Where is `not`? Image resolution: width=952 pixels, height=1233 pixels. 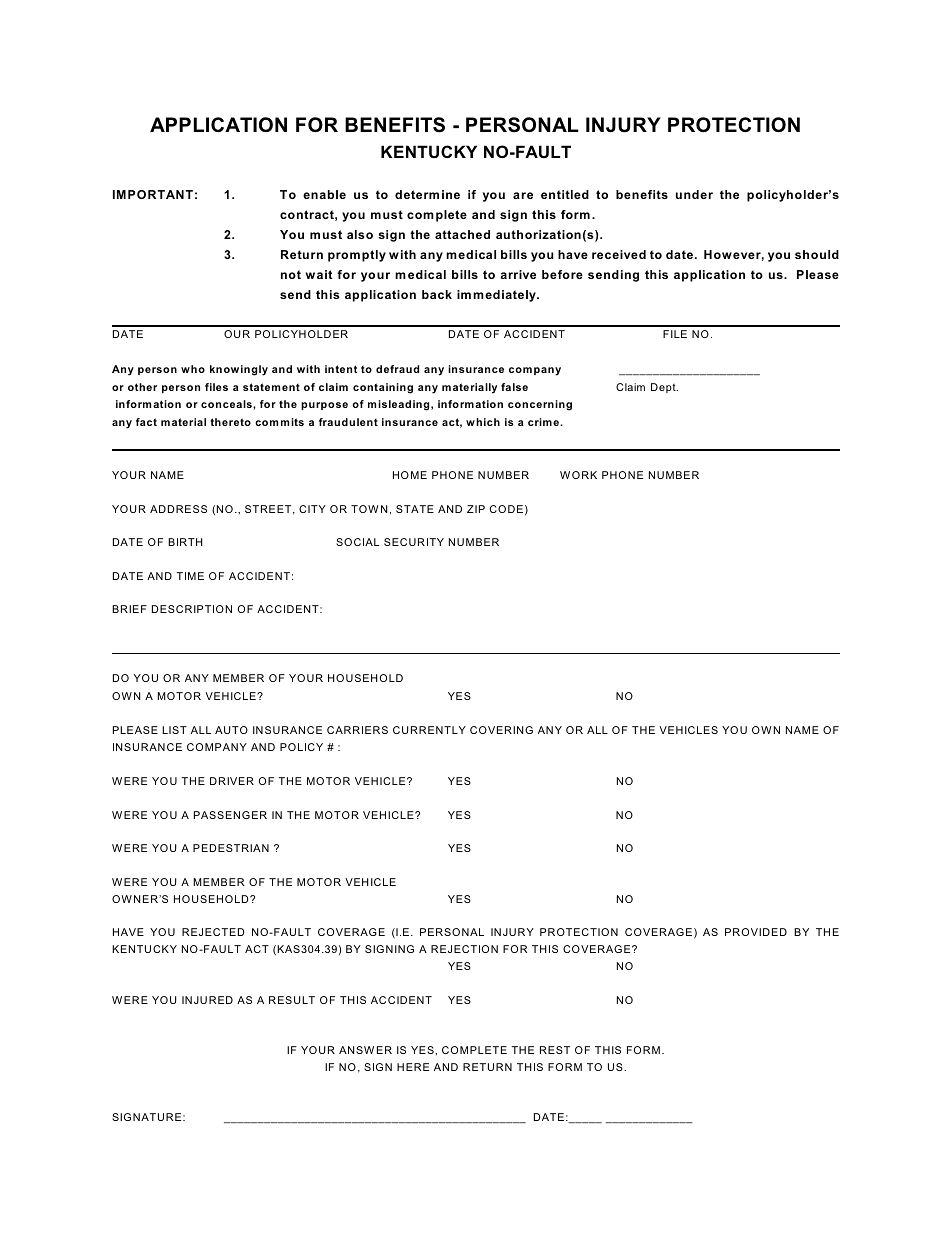
not is located at coordinates (291, 274).
